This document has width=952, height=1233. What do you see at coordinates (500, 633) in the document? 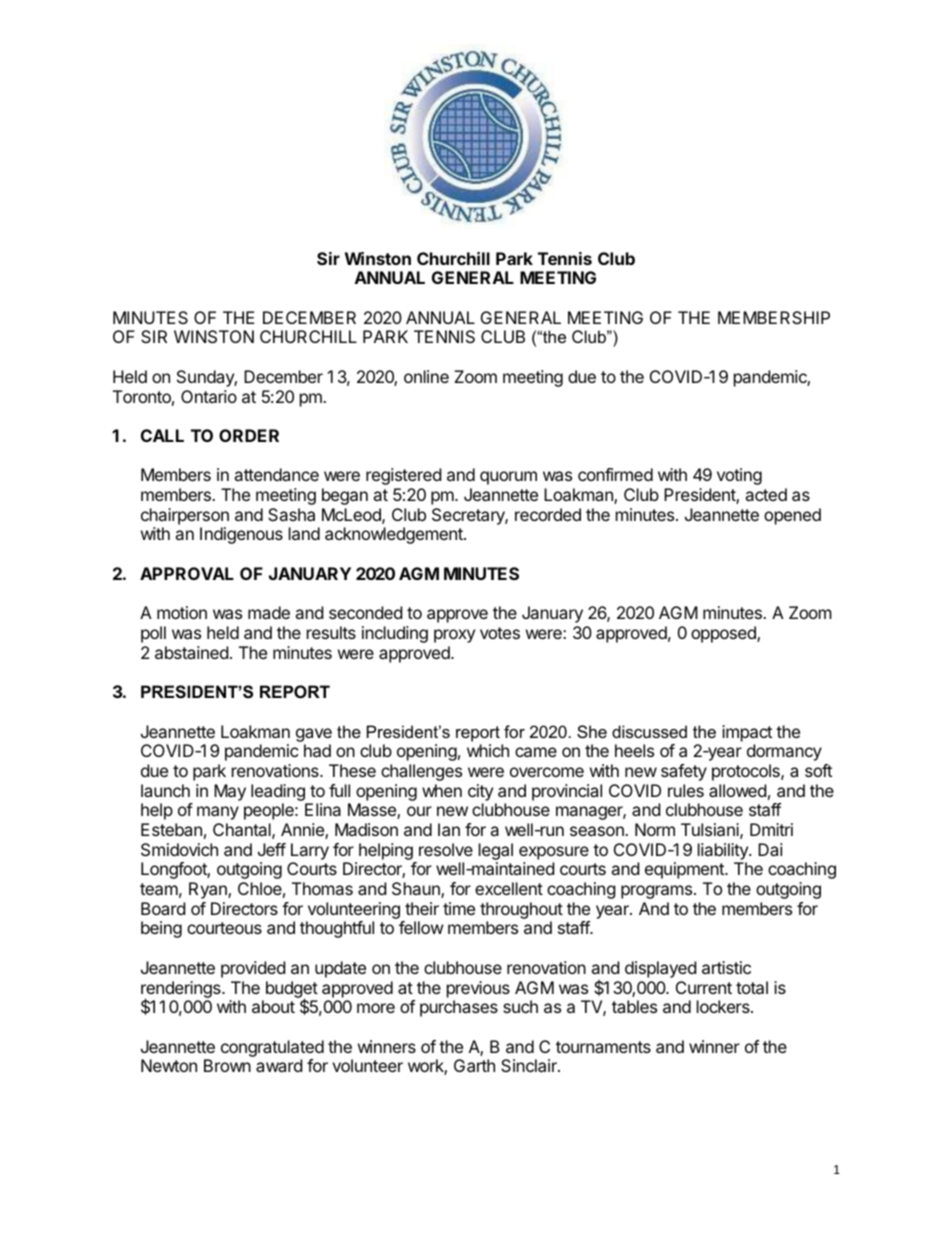
I see `votes` at bounding box center [500, 633].
